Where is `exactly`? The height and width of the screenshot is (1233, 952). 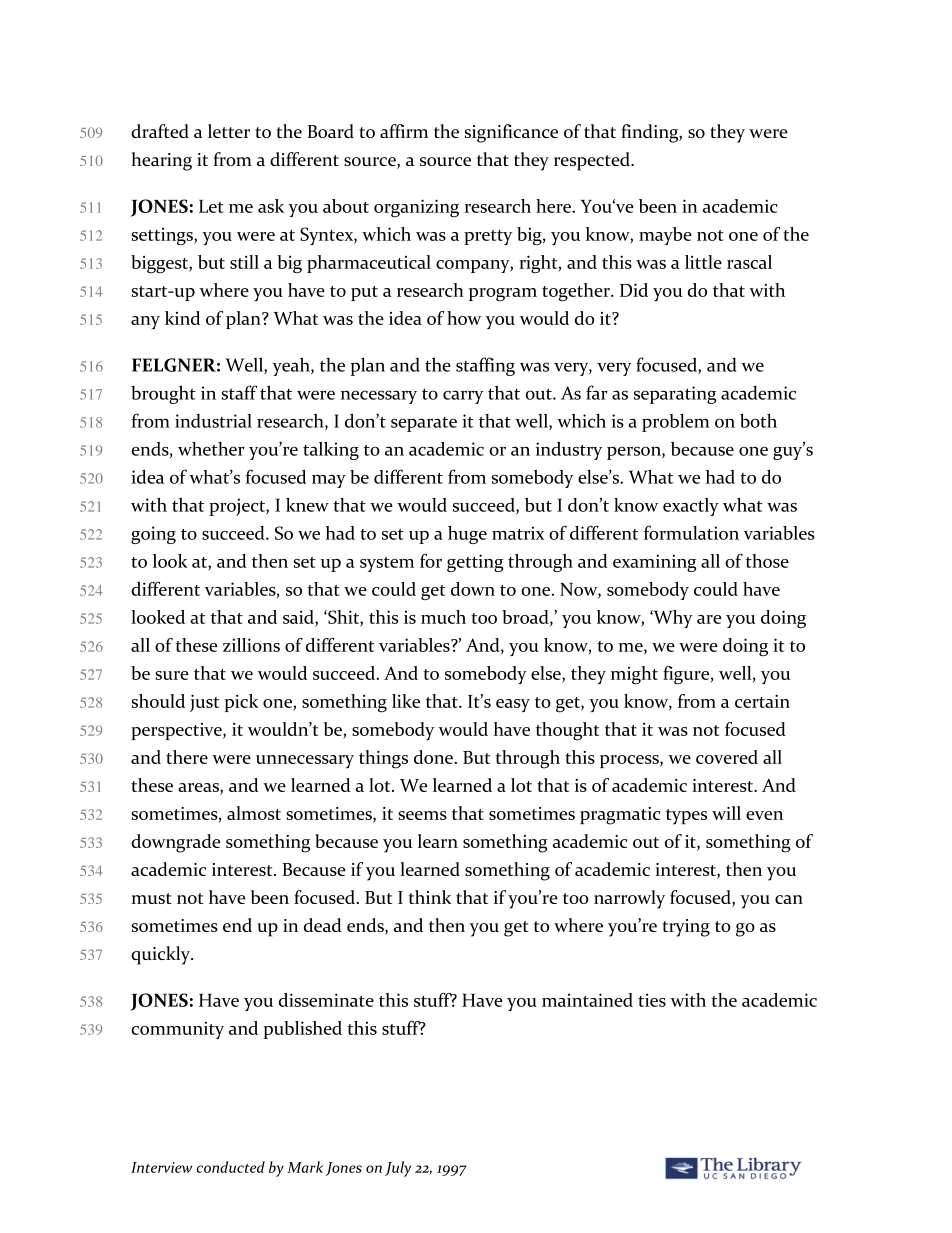 exactly is located at coordinates (691, 507).
